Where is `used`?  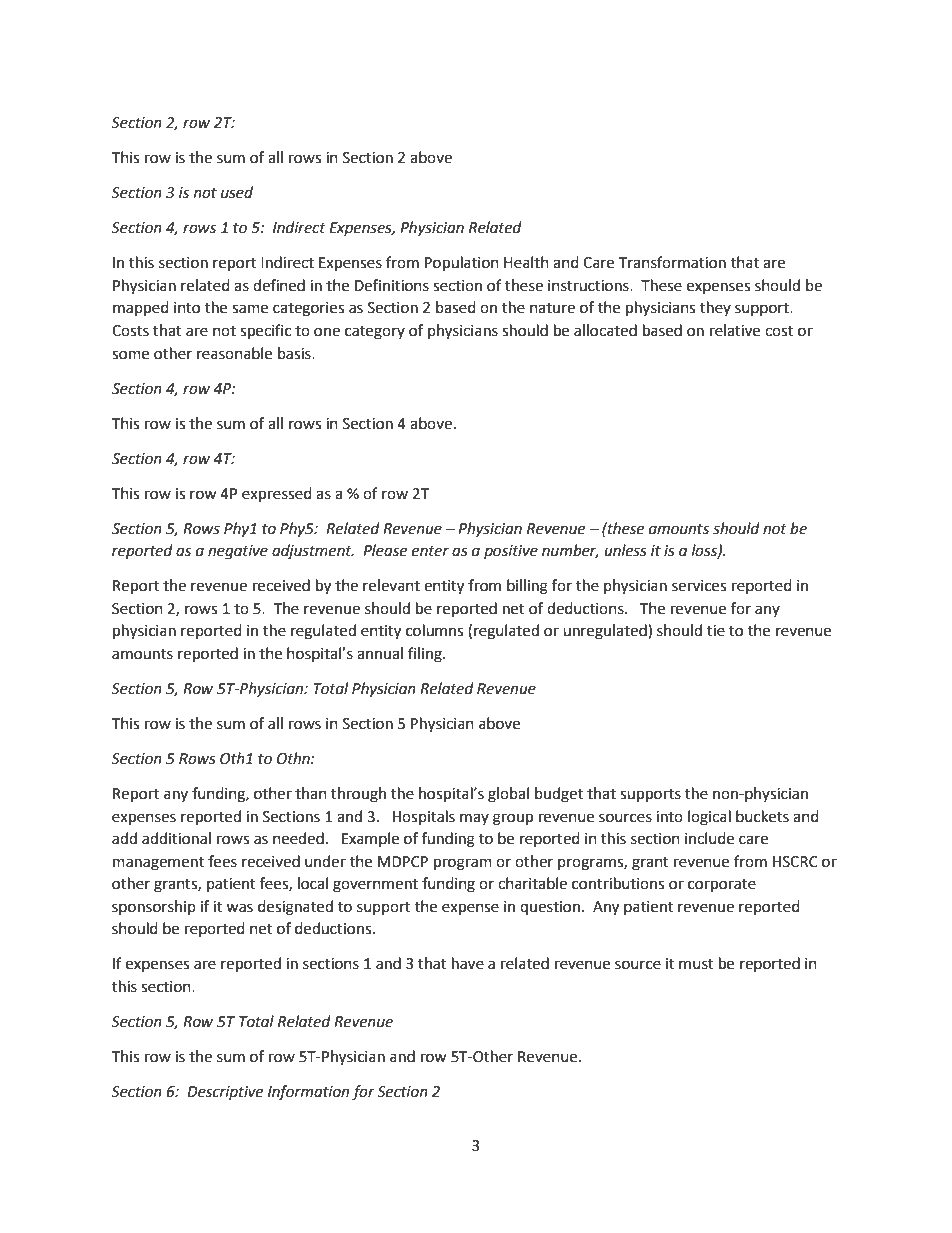
used is located at coordinates (237, 192).
